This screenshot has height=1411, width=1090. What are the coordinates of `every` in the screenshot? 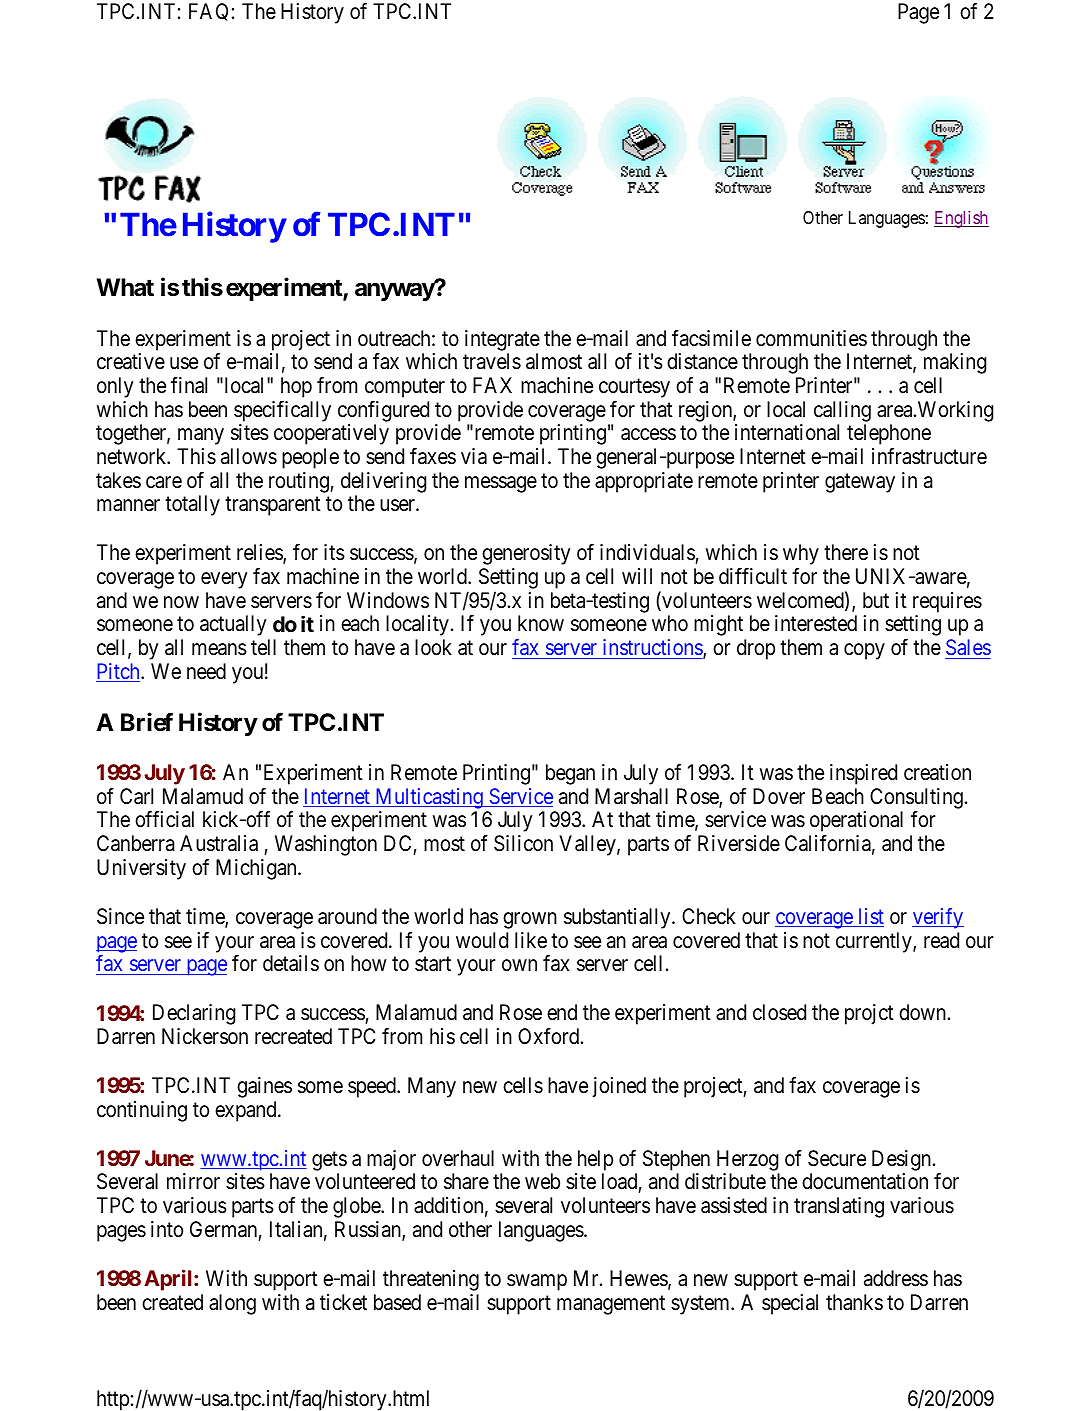 It's located at (224, 580).
